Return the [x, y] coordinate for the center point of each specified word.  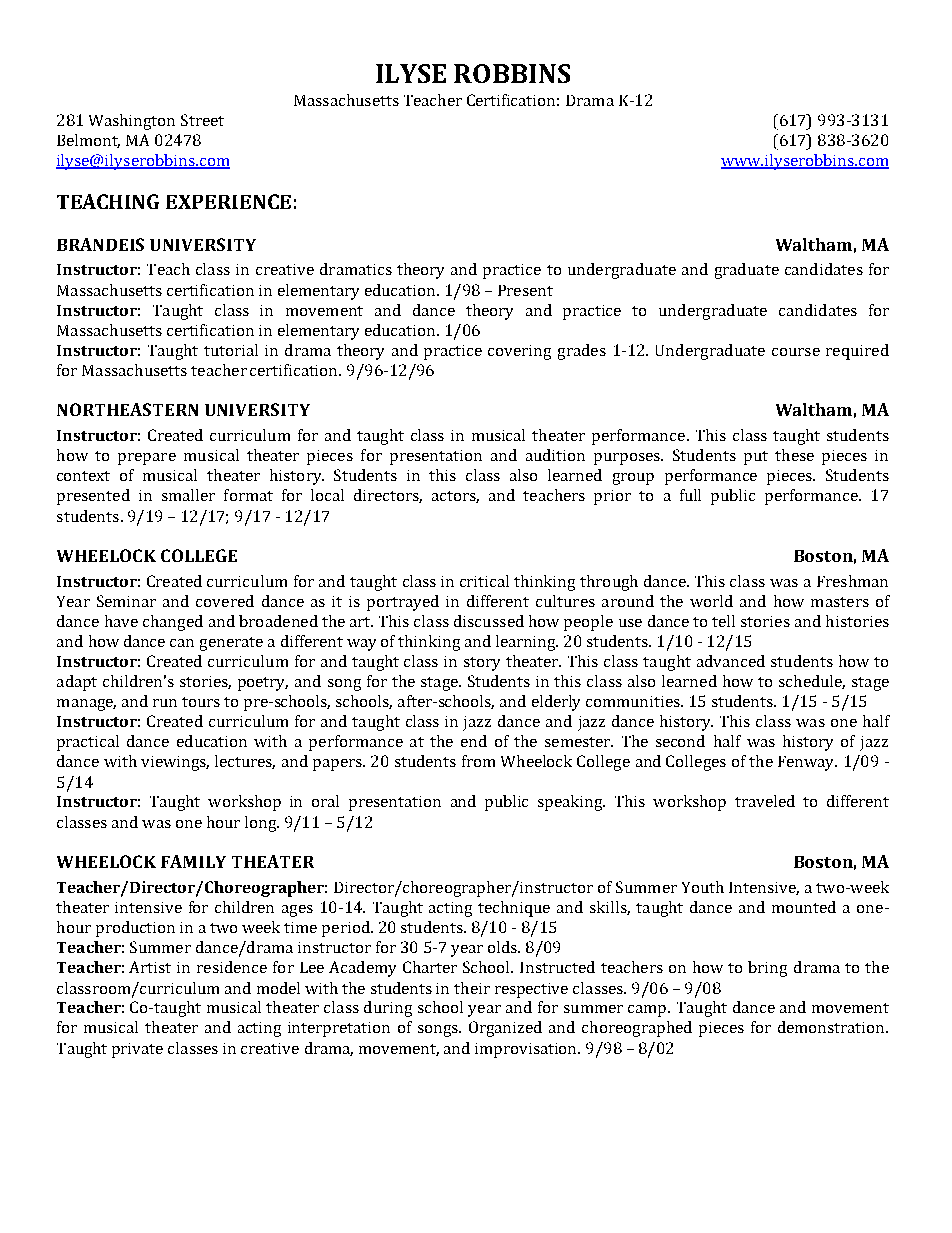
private [137, 1050]
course [796, 352]
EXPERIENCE [228, 201]
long [262, 824]
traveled [765, 801]
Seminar [126, 601]
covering [519, 352]
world [711, 601]
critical [484, 581]
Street [202, 120]
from [478, 761]
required [857, 352]
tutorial [231, 350]
